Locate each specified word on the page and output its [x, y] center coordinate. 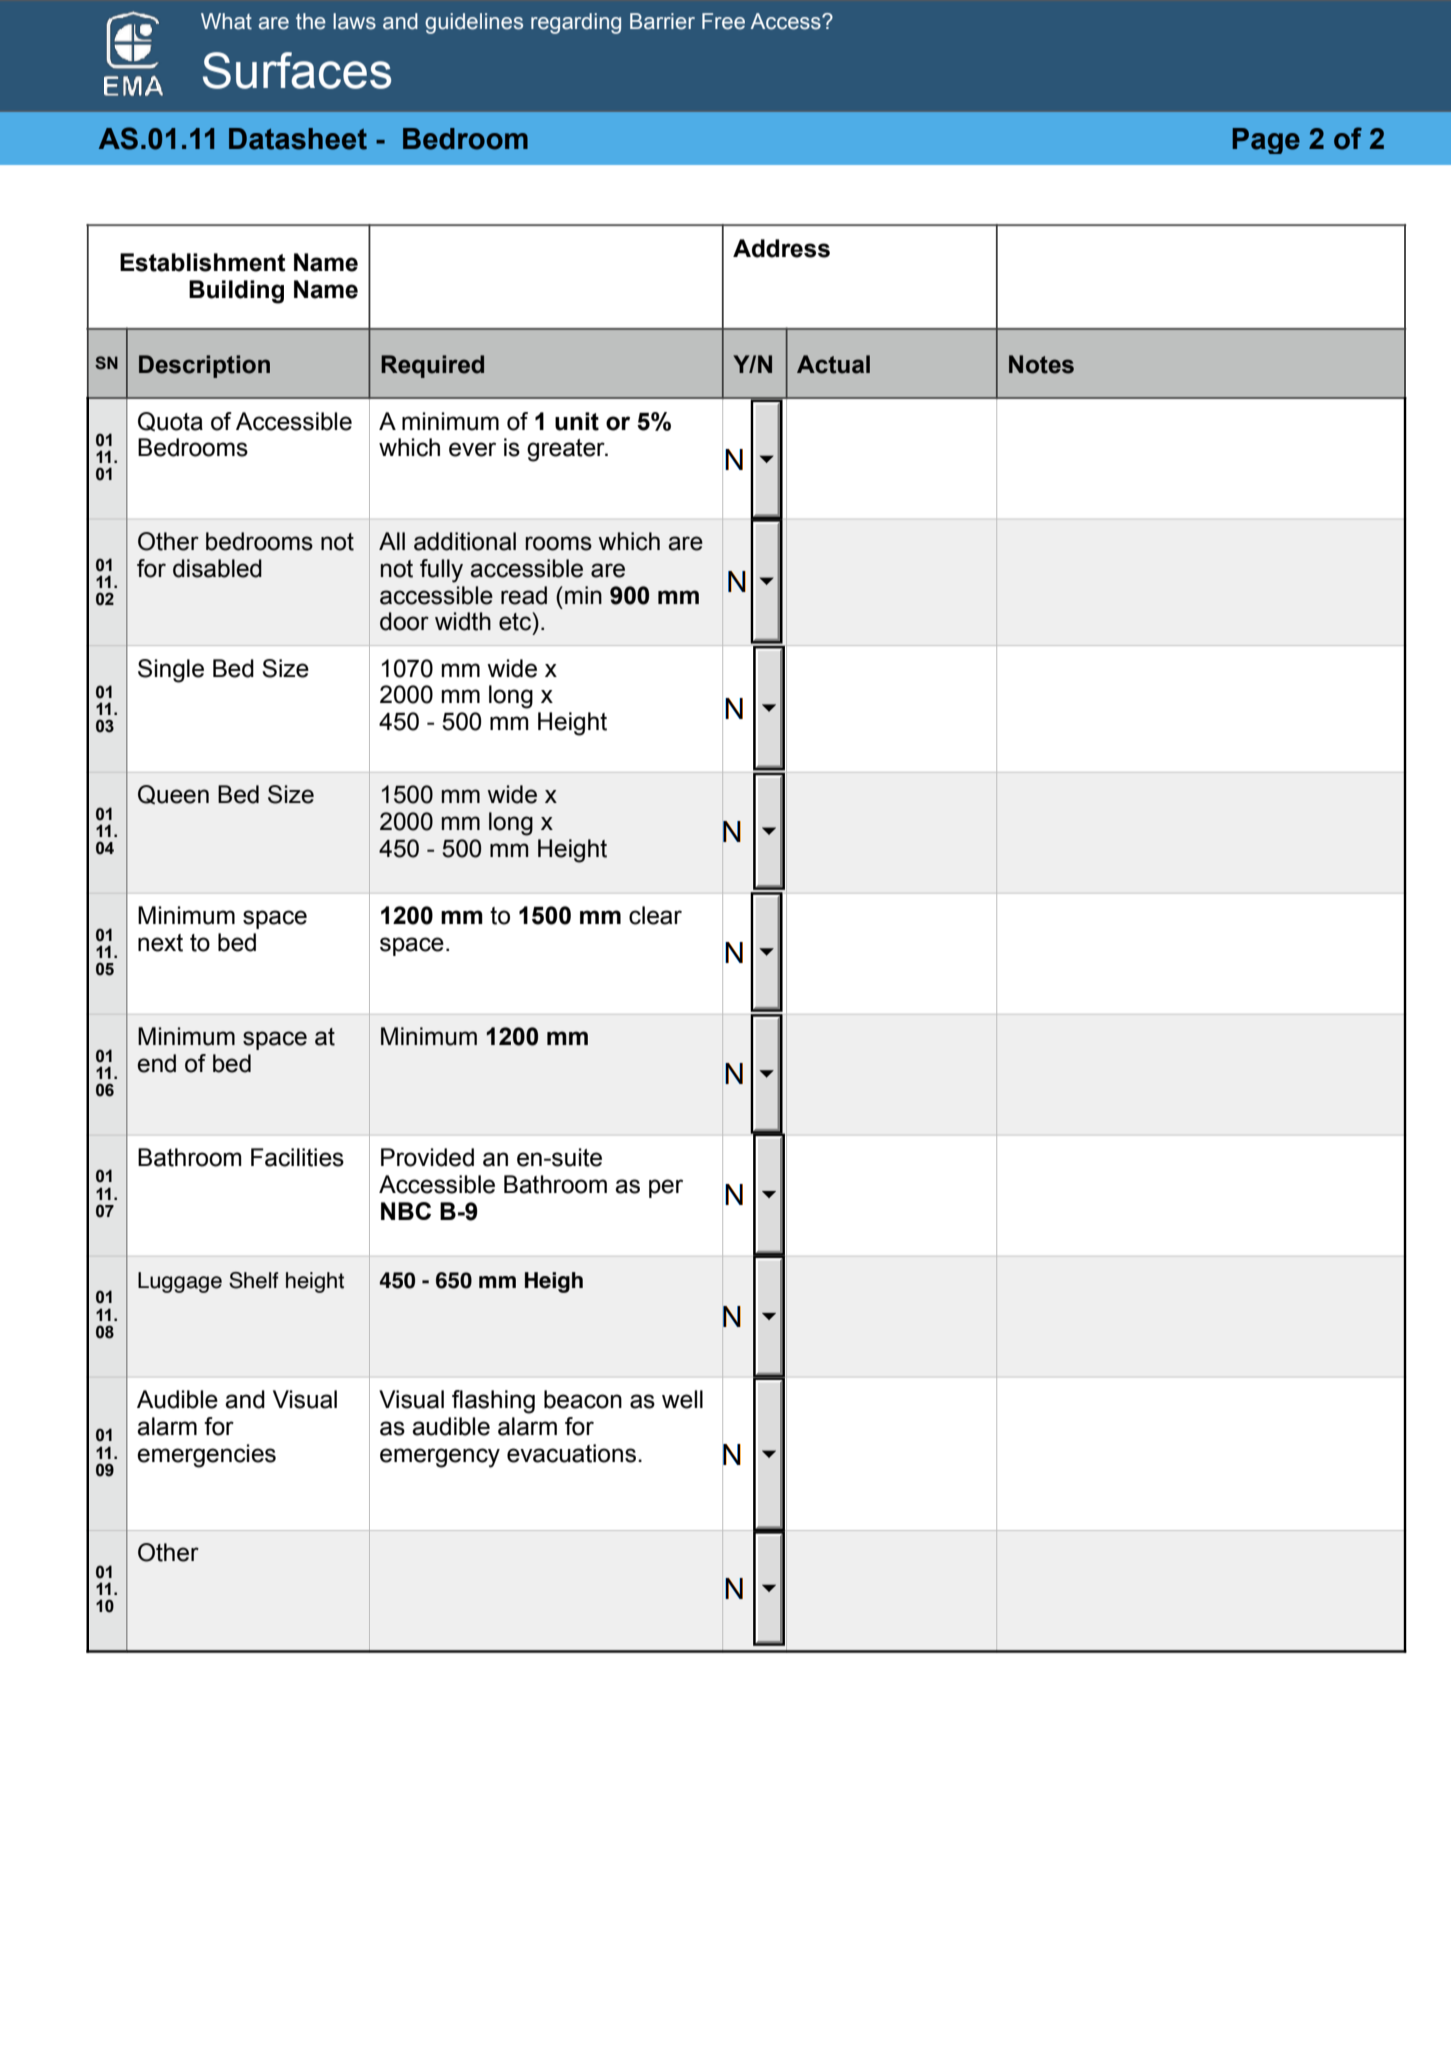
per [666, 1188]
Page [1266, 141]
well [682, 1399]
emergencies [206, 1456]
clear [655, 915]
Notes [1041, 364]
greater [567, 450]
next [160, 943]
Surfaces [297, 70]
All [392, 541]
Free [723, 21]
